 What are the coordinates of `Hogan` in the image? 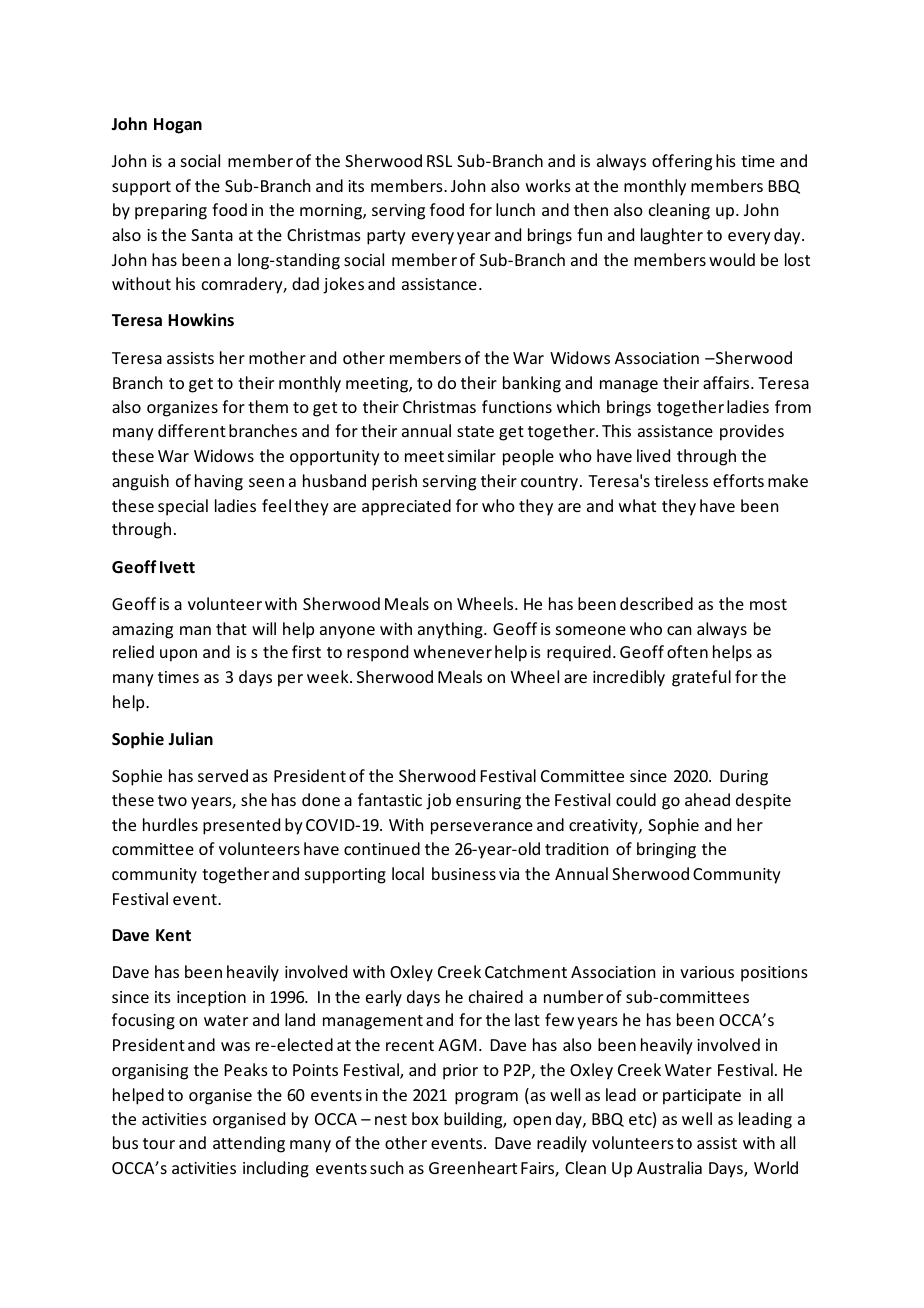 It's located at (178, 126).
